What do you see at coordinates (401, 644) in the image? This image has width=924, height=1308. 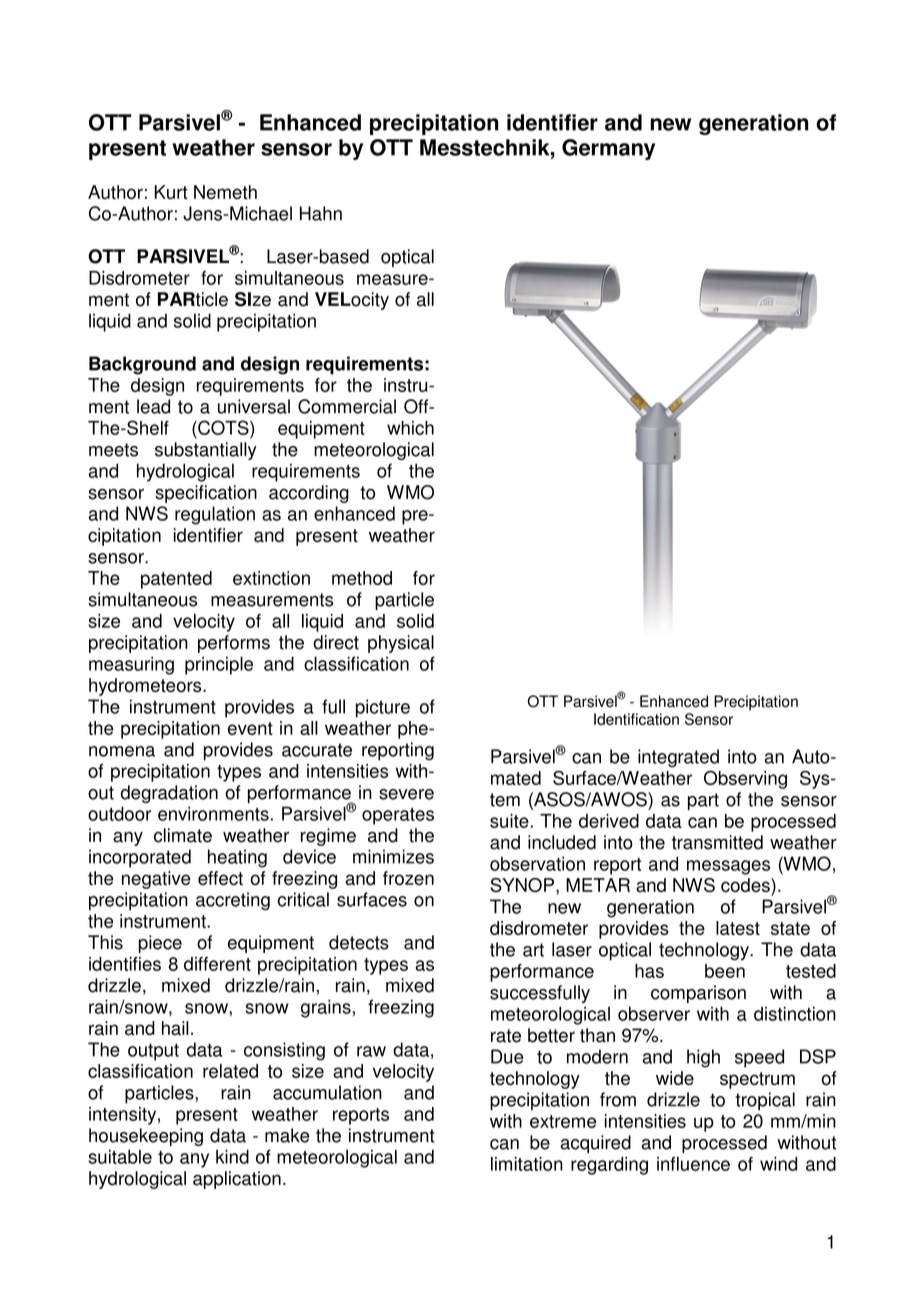 I see `physical` at bounding box center [401, 644].
